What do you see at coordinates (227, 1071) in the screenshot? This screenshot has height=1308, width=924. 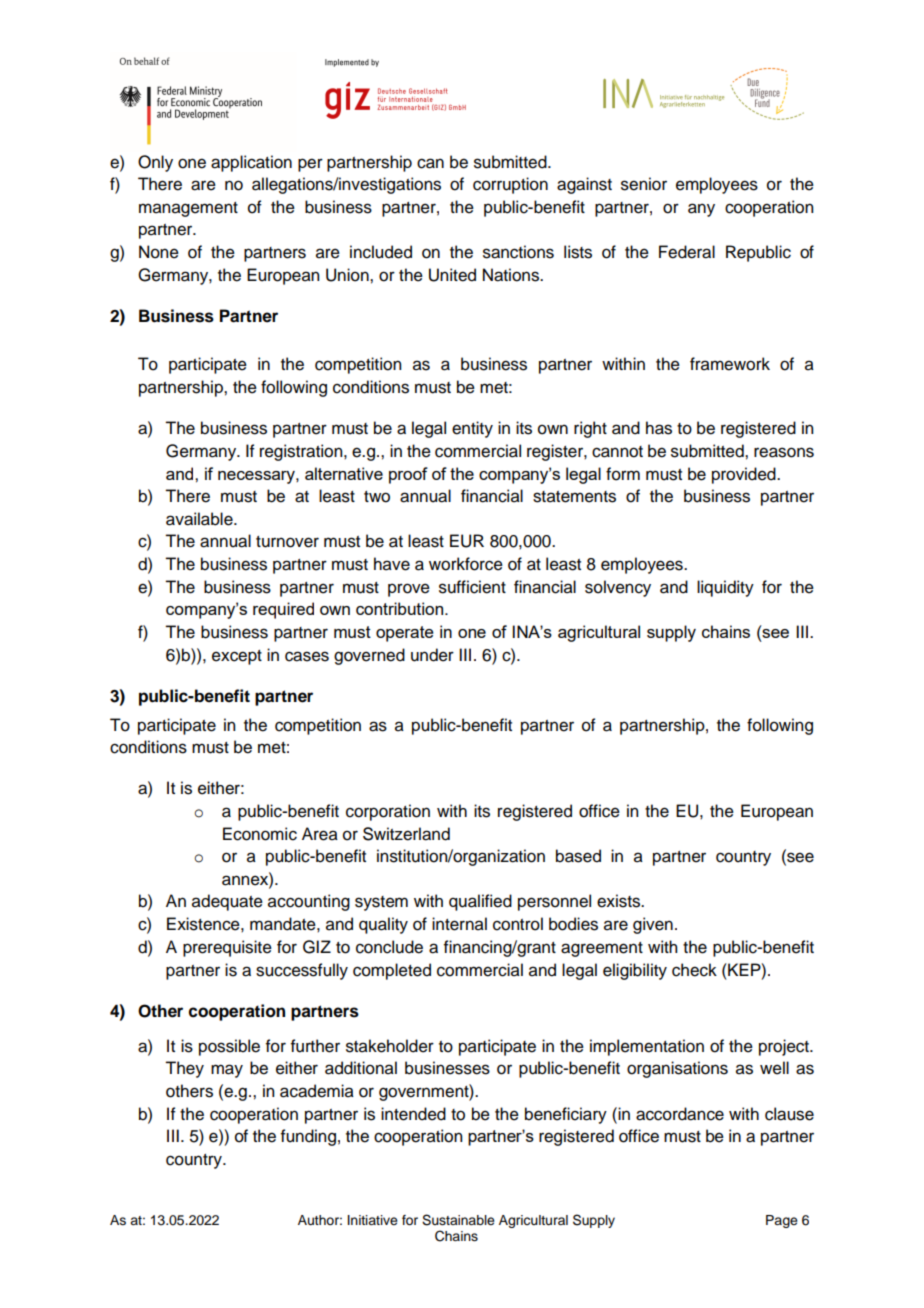 I see `may` at bounding box center [227, 1071].
